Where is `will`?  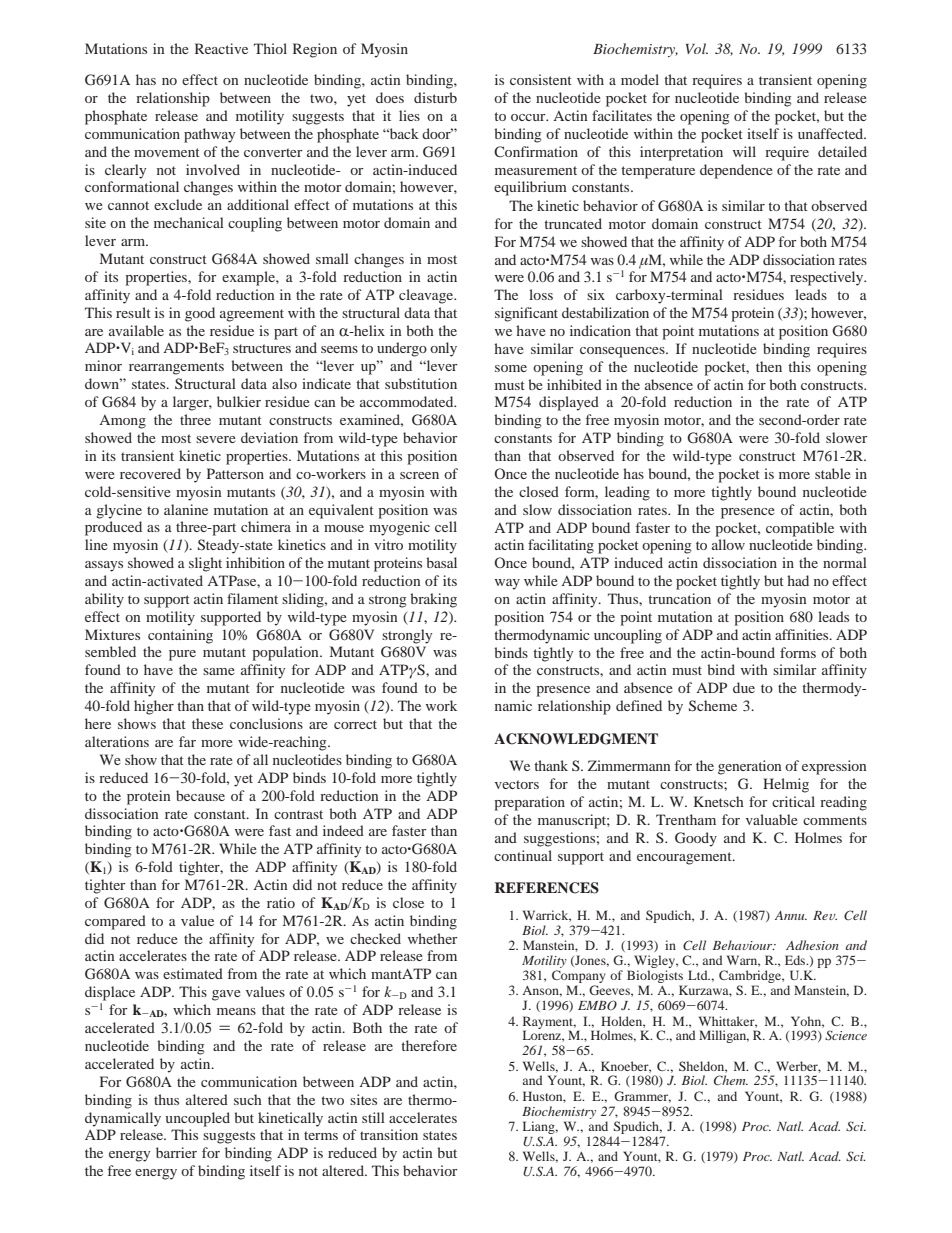
will is located at coordinates (744, 151).
